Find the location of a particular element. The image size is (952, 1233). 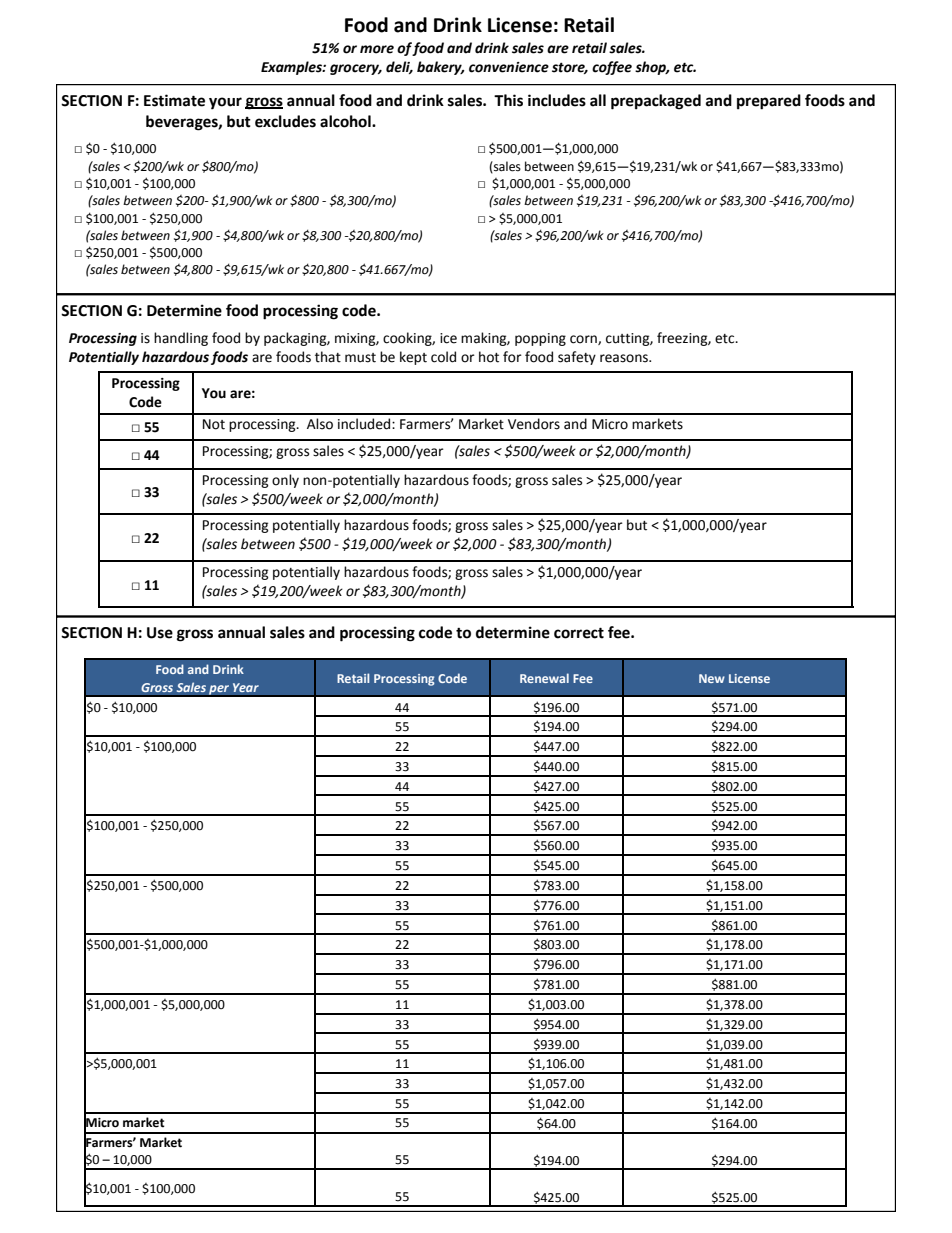

Use is located at coordinates (160, 633).
